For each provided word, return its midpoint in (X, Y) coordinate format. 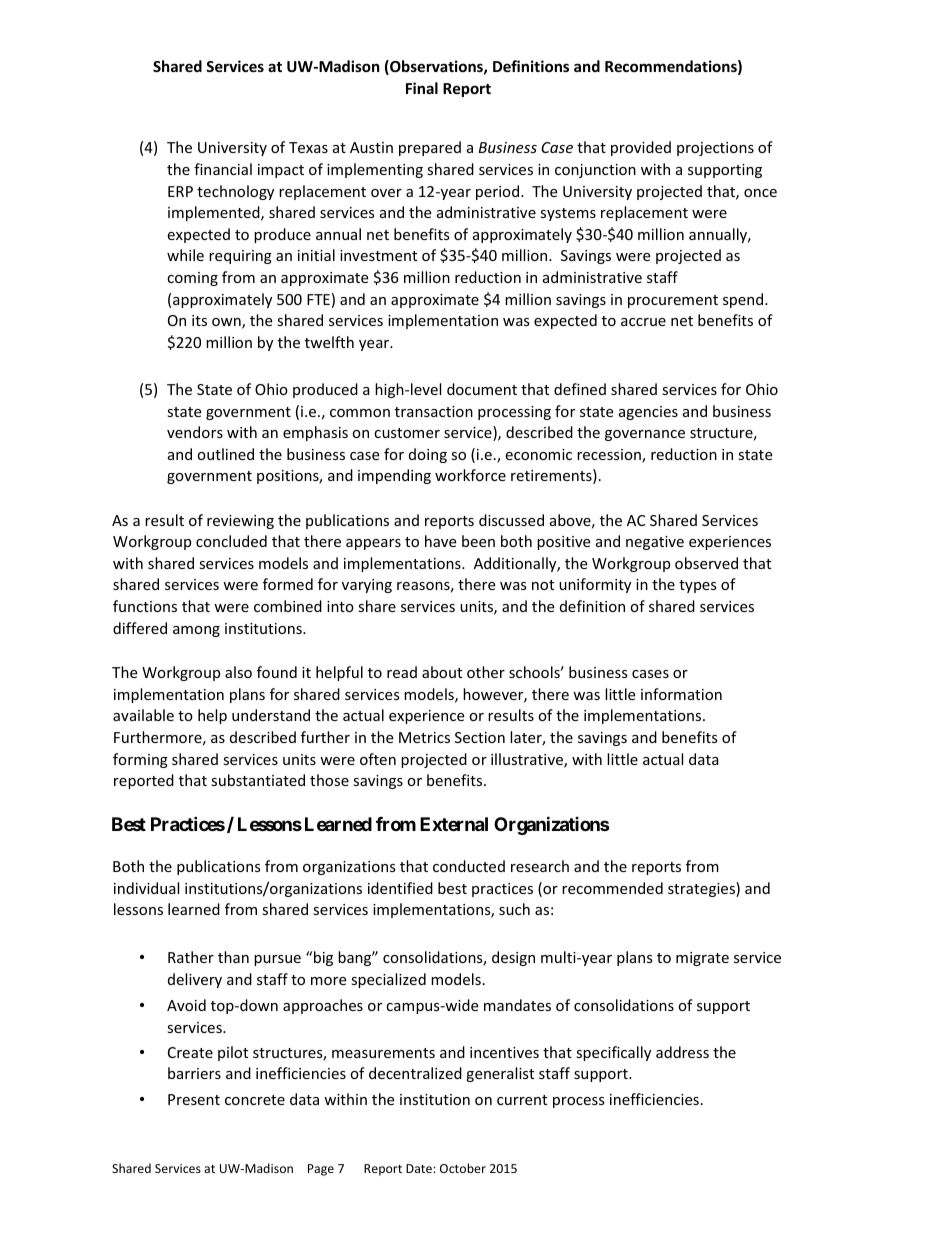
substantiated (258, 780)
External (454, 824)
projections (715, 149)
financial (223, 169)
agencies (648, 413)
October (463, 1168)
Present (194, 1099)
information (681, 694)
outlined (225, 454)
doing (428, 455)
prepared (430, 148)
